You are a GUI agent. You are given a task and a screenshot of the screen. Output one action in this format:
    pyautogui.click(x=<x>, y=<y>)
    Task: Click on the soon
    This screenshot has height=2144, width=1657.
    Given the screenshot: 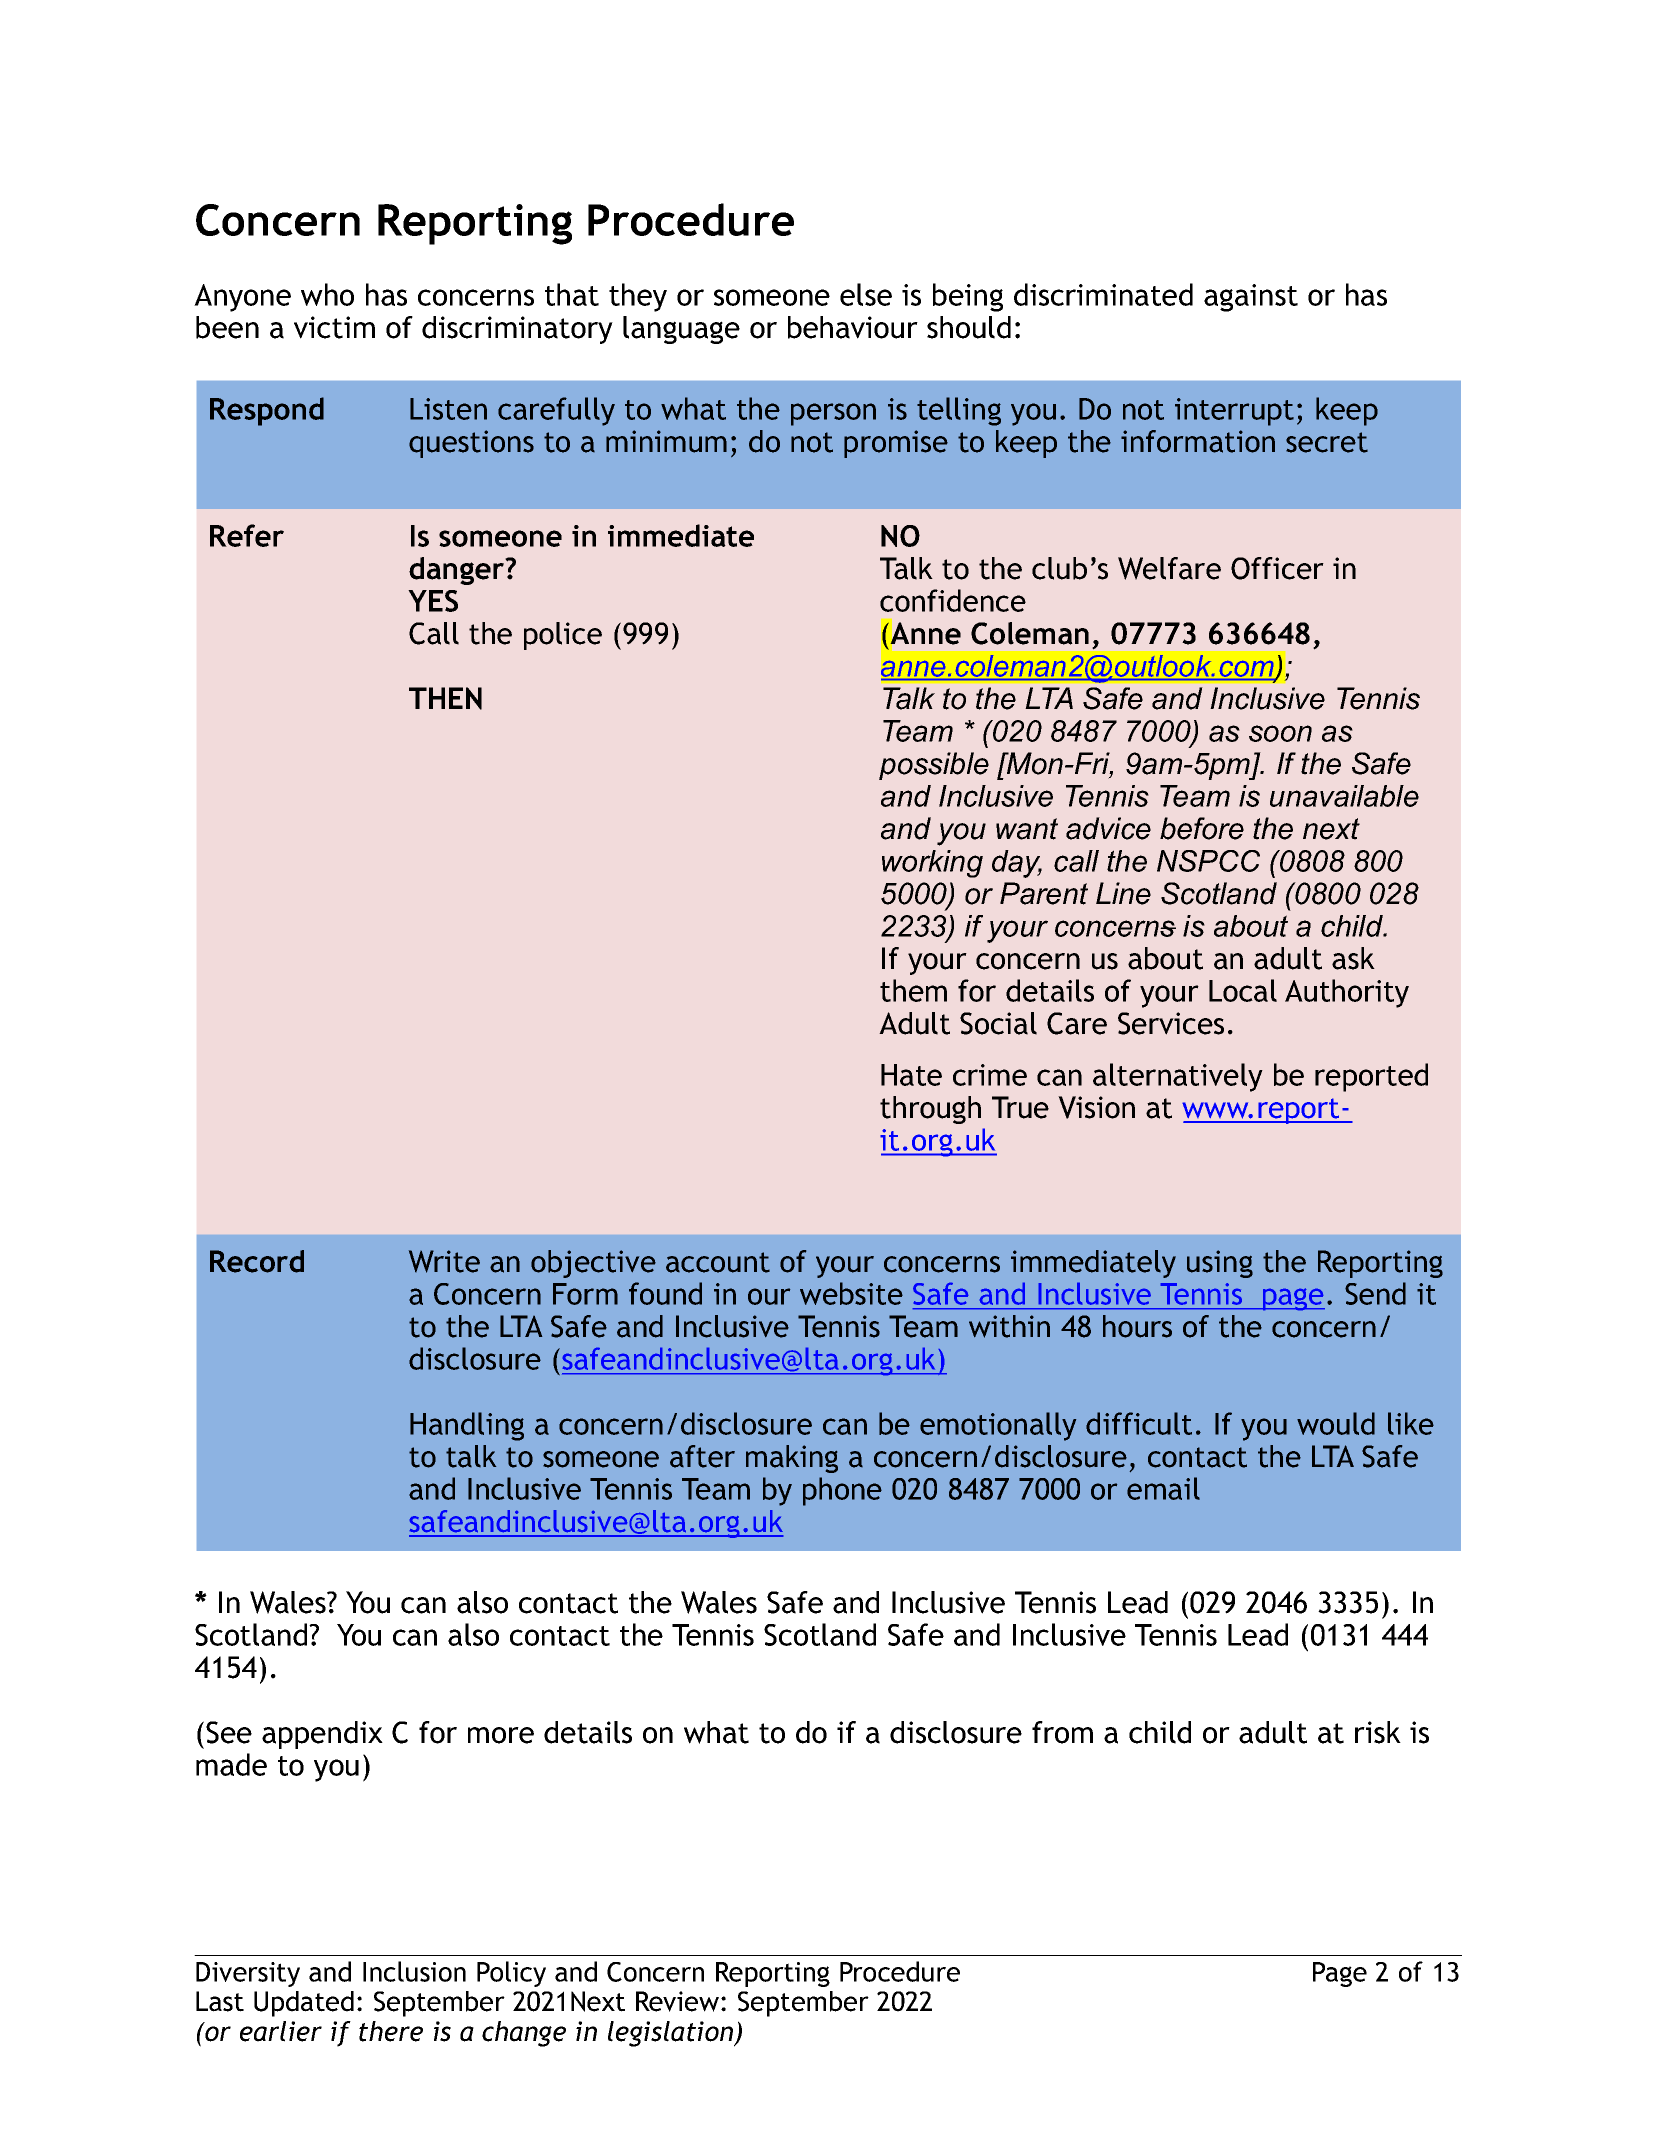 What is the action you would take?
    pyautogui.click(x=1280, y=733)
